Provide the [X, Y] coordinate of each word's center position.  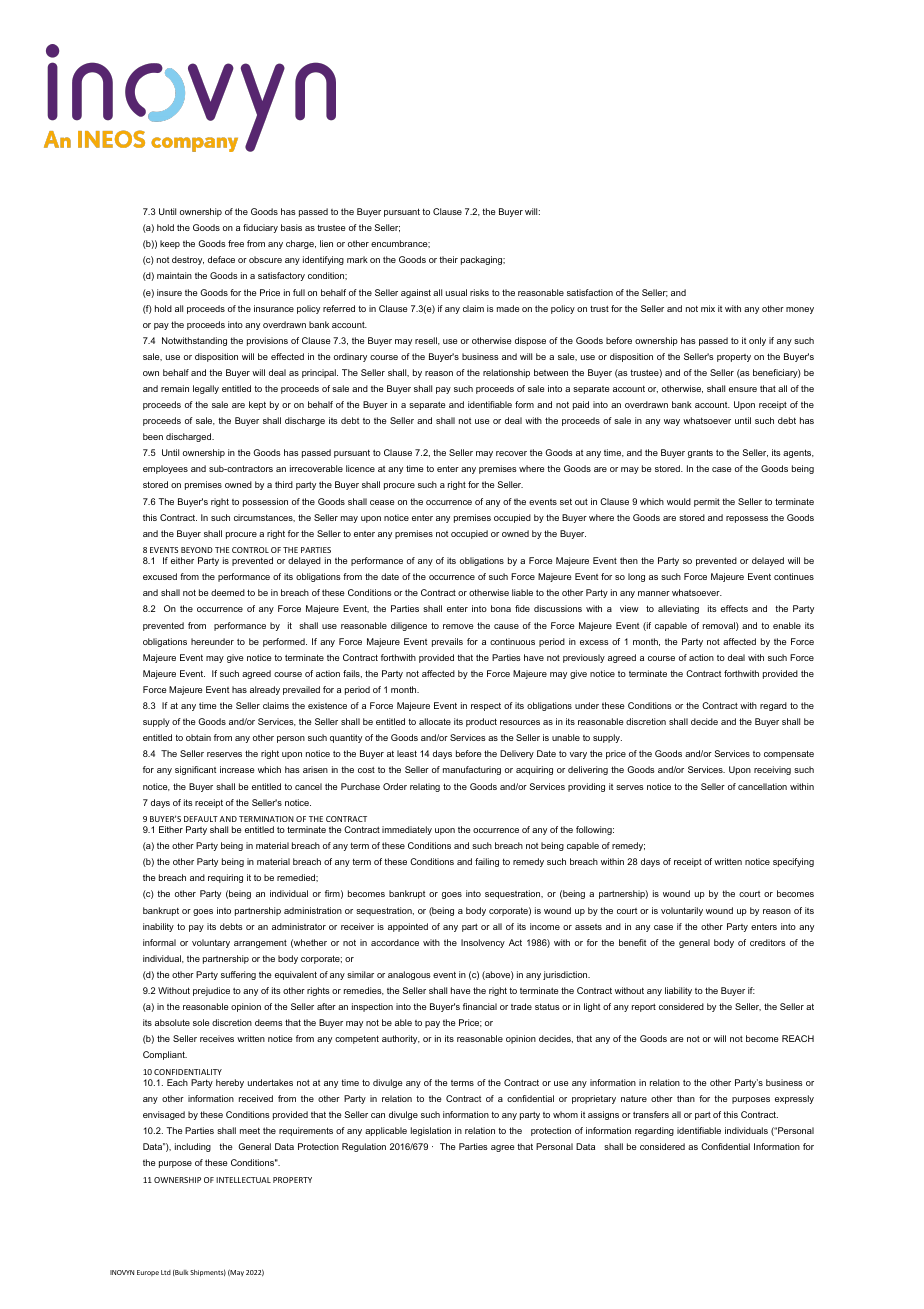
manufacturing [472, 770]
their [448, 259]
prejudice [211, 991]
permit [707, 502]
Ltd [166, 1272]
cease [382, 502]
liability [678, 991]
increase [237, 769]
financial [480, 1006]
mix [708, 308]
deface [221, 259]
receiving [772, 770]
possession [265, 502]
